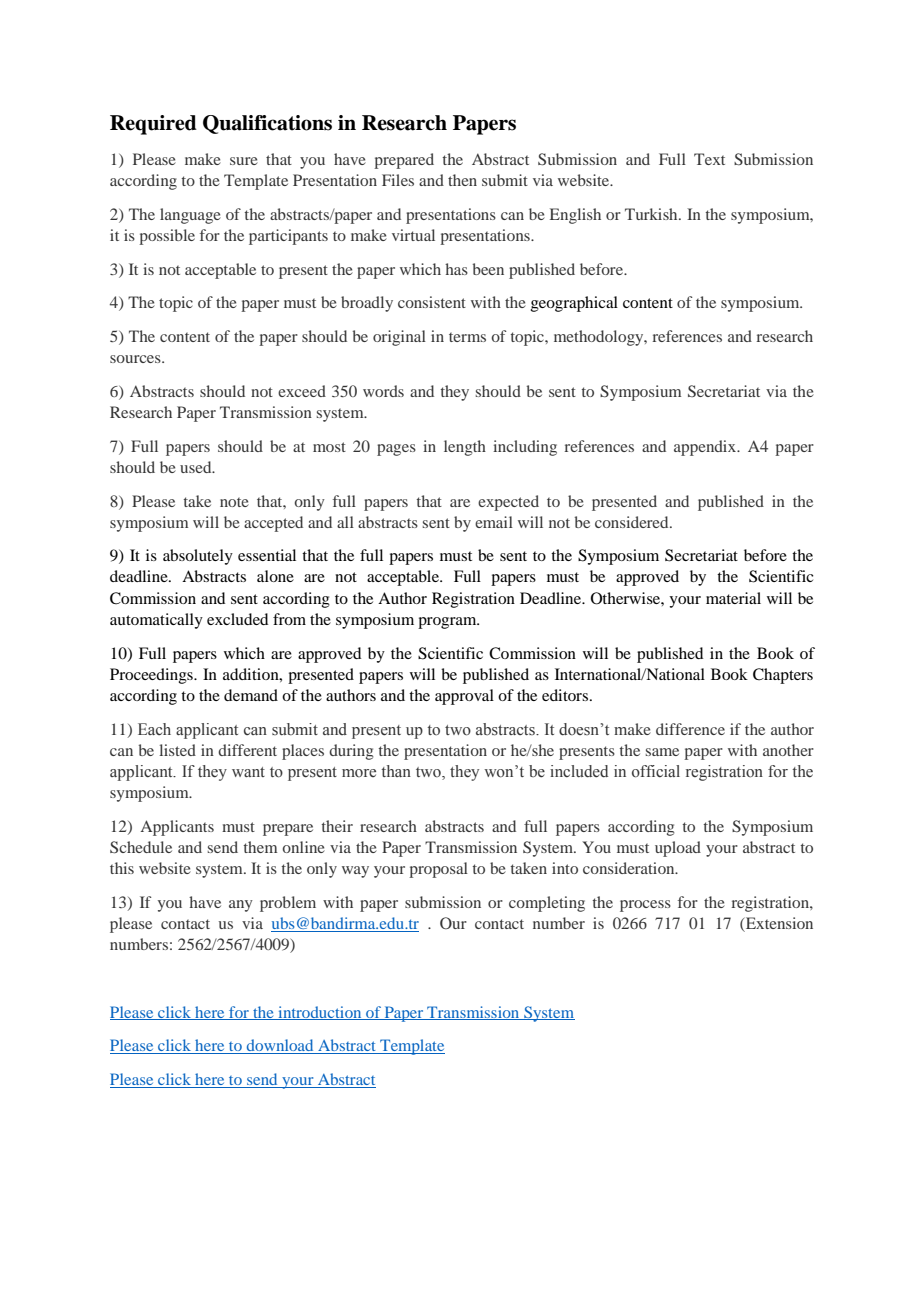 Image resolution: width=924 pixels, height=1308 pixels. What do you see at coordinates (280, 1046) in the document?
I see `download` at bounding box center [280, 1046].
